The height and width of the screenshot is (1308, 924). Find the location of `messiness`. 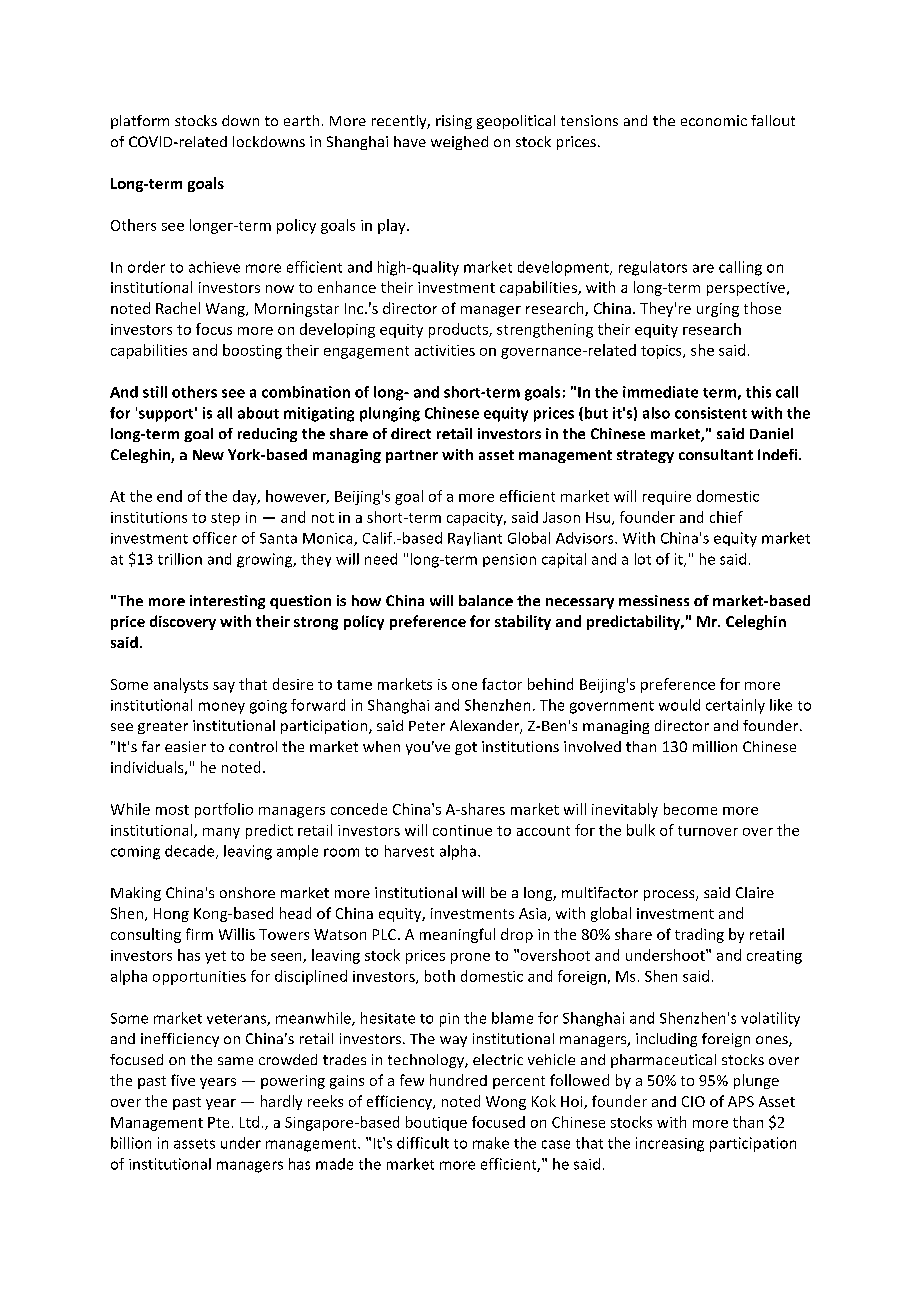

messiness is located at coordinates (654, 600).
